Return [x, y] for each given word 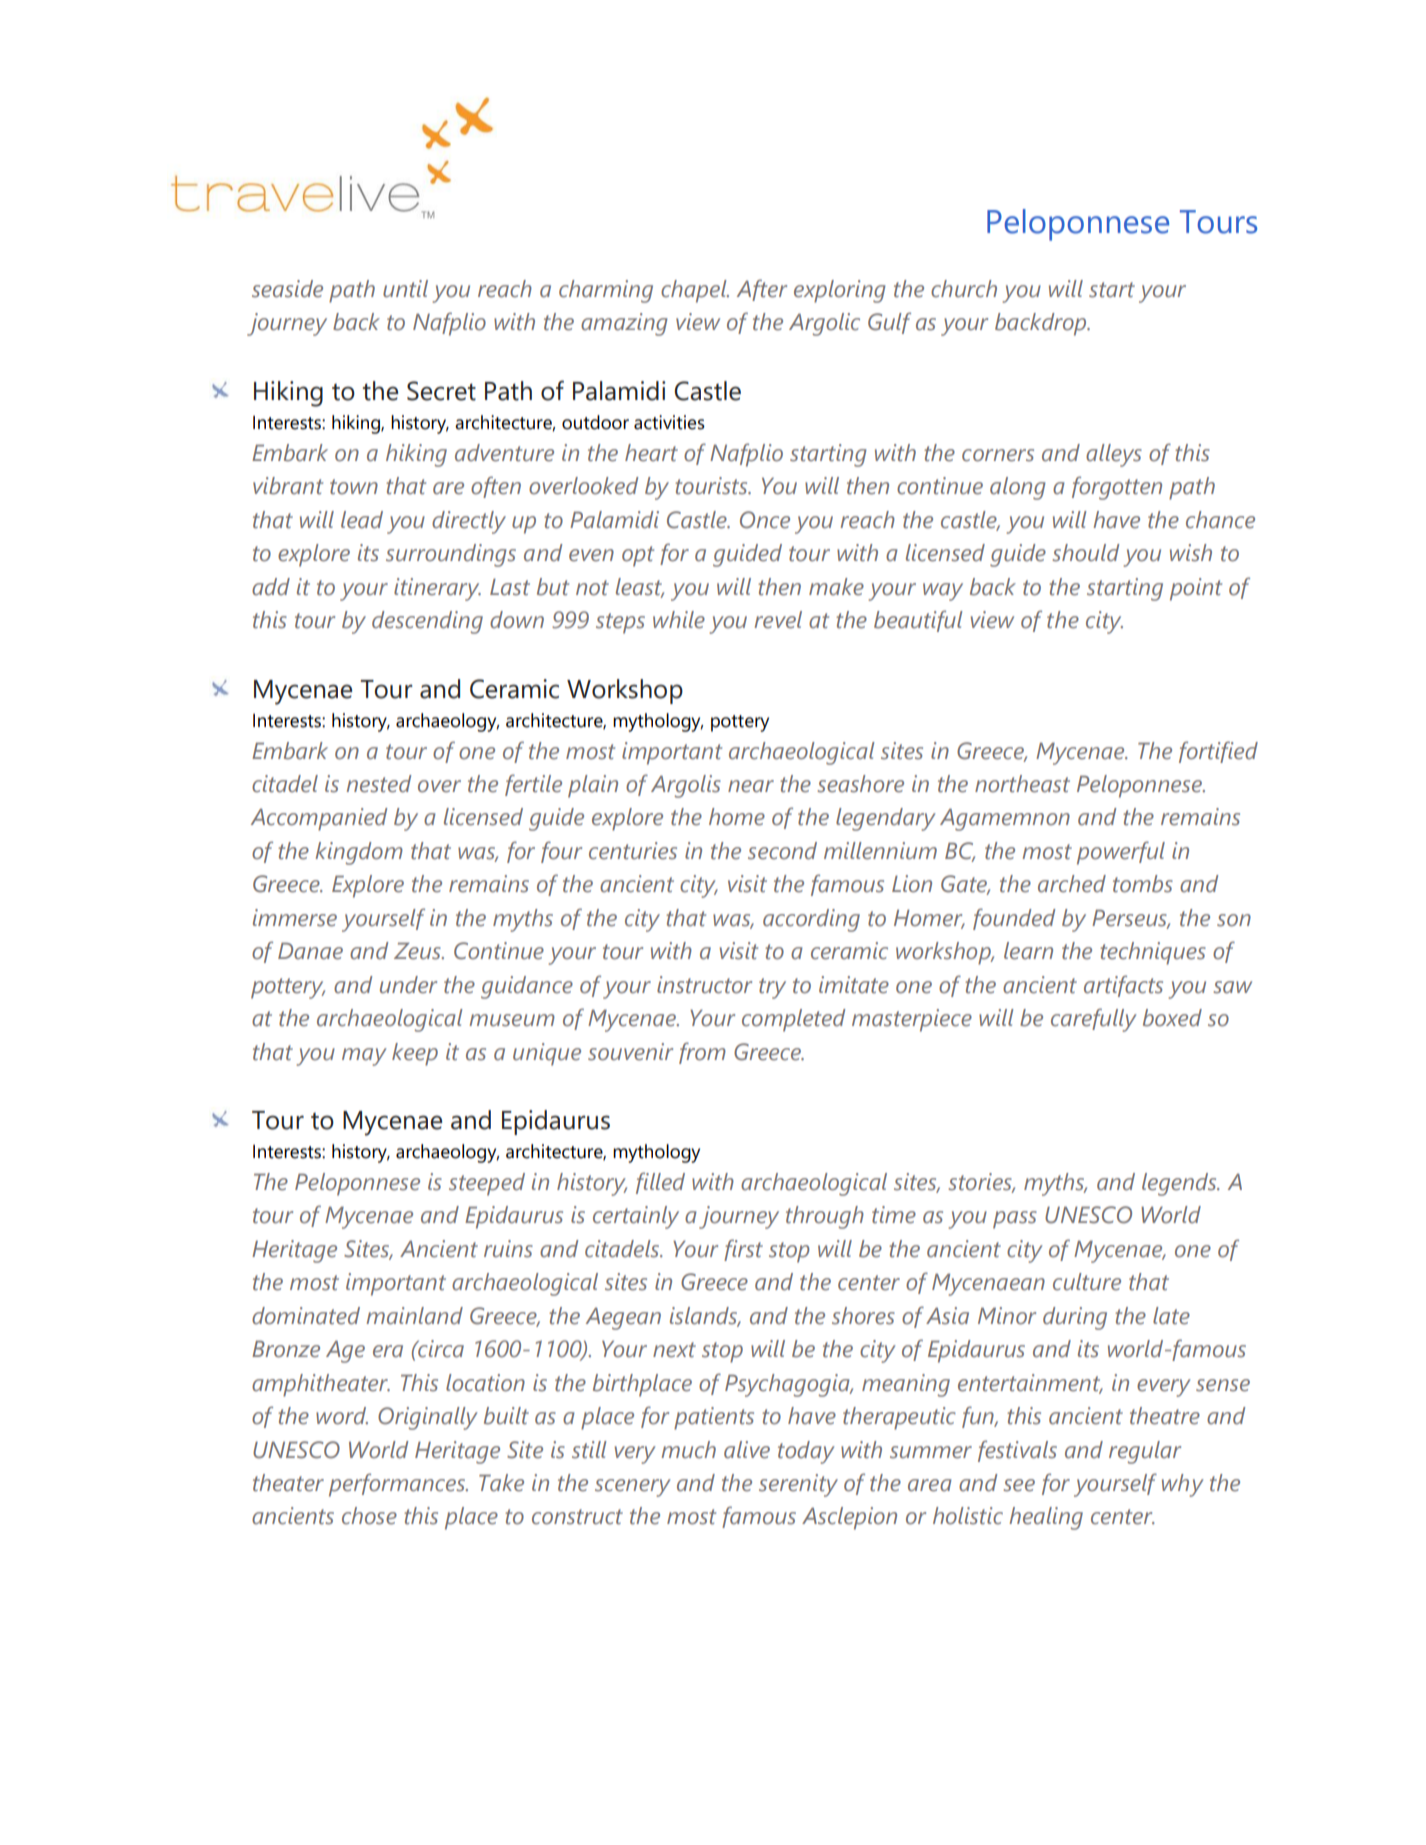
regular [1145, 1452]
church [964, 289]
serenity [798, 1485]
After [762, 290]
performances [398, 1485]
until [405, 289]
